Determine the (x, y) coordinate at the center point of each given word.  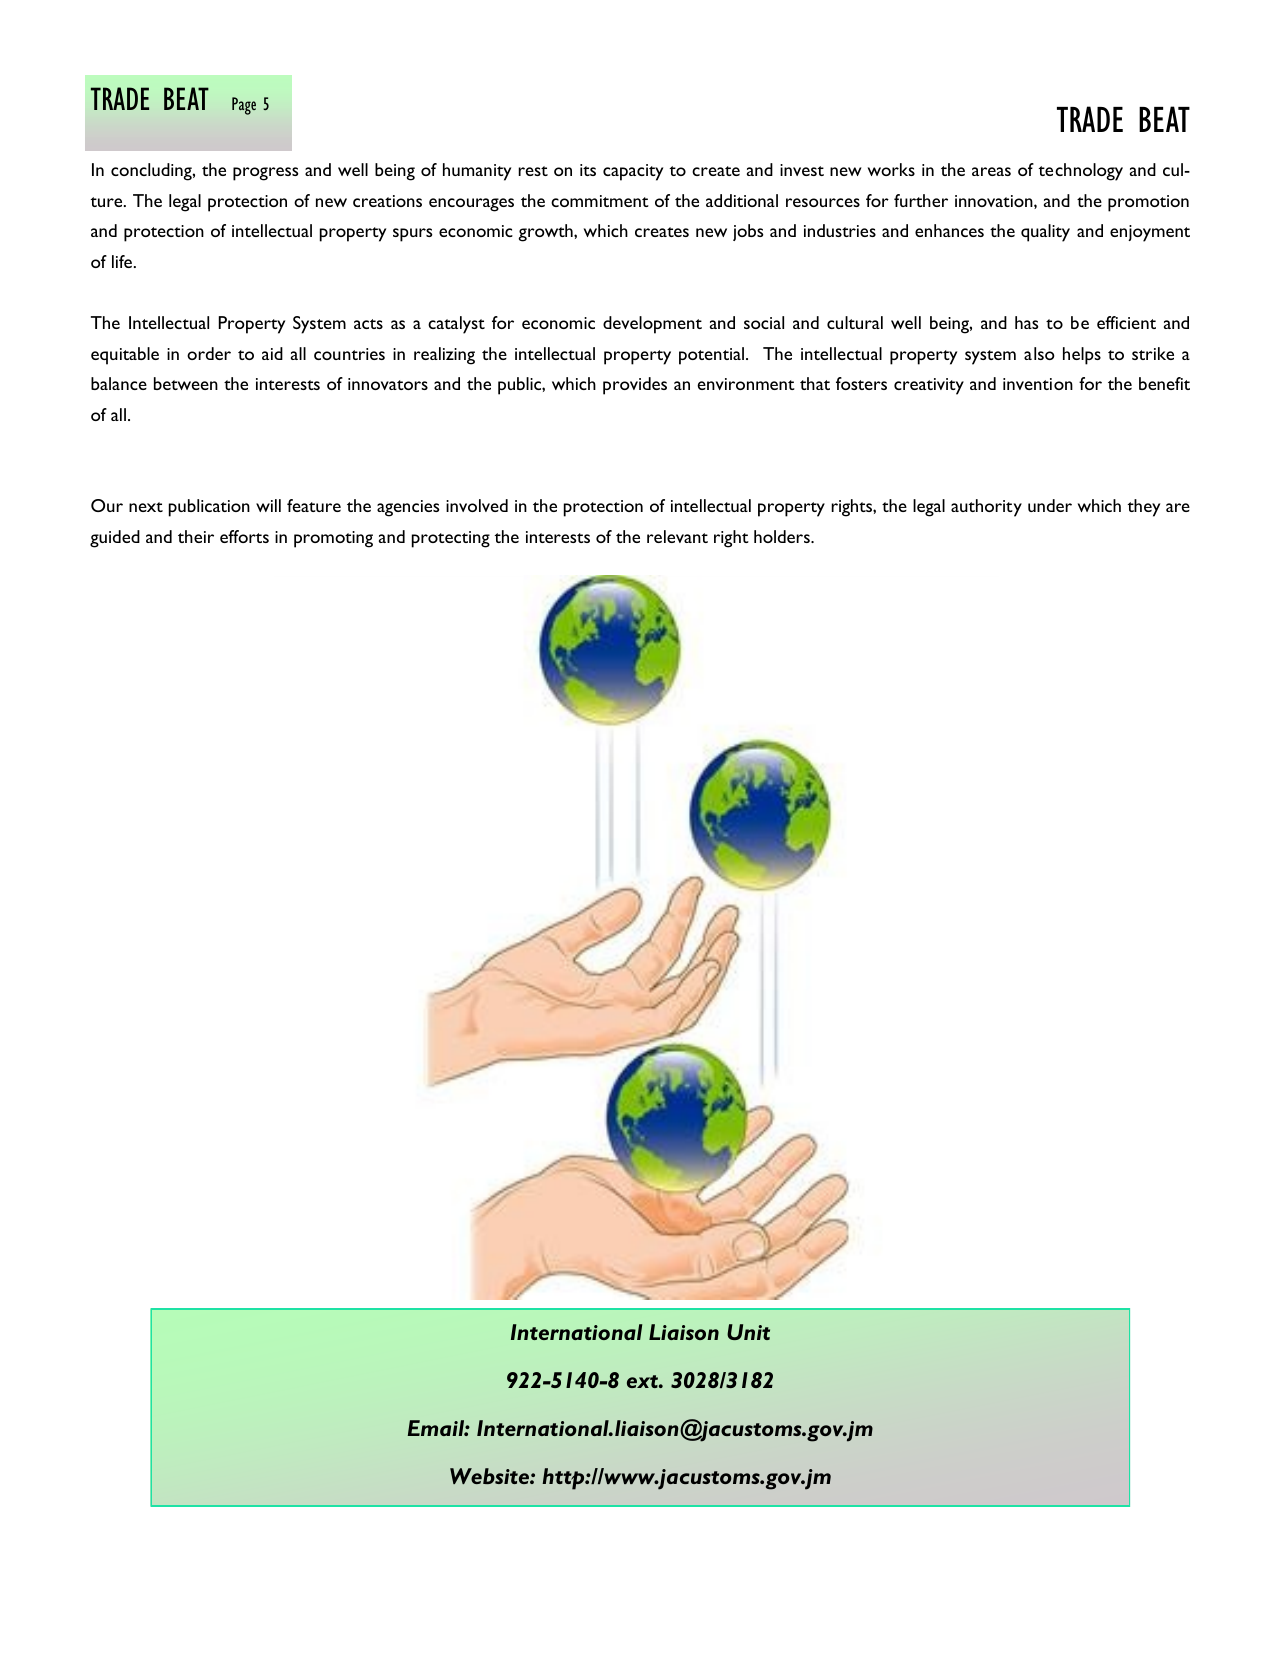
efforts (244, 536)
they (1144, 508)
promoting (333, 539)
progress (265, 174)
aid (272, 353)
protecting (451, 539)
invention (1038, 384)
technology (1081, 172)
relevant (677, 536)
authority (986, 508)
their (196, 536)
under (1050, 505)
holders (783, 536)
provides (635, 386)
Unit (748, 1332)
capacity (633, 172)
